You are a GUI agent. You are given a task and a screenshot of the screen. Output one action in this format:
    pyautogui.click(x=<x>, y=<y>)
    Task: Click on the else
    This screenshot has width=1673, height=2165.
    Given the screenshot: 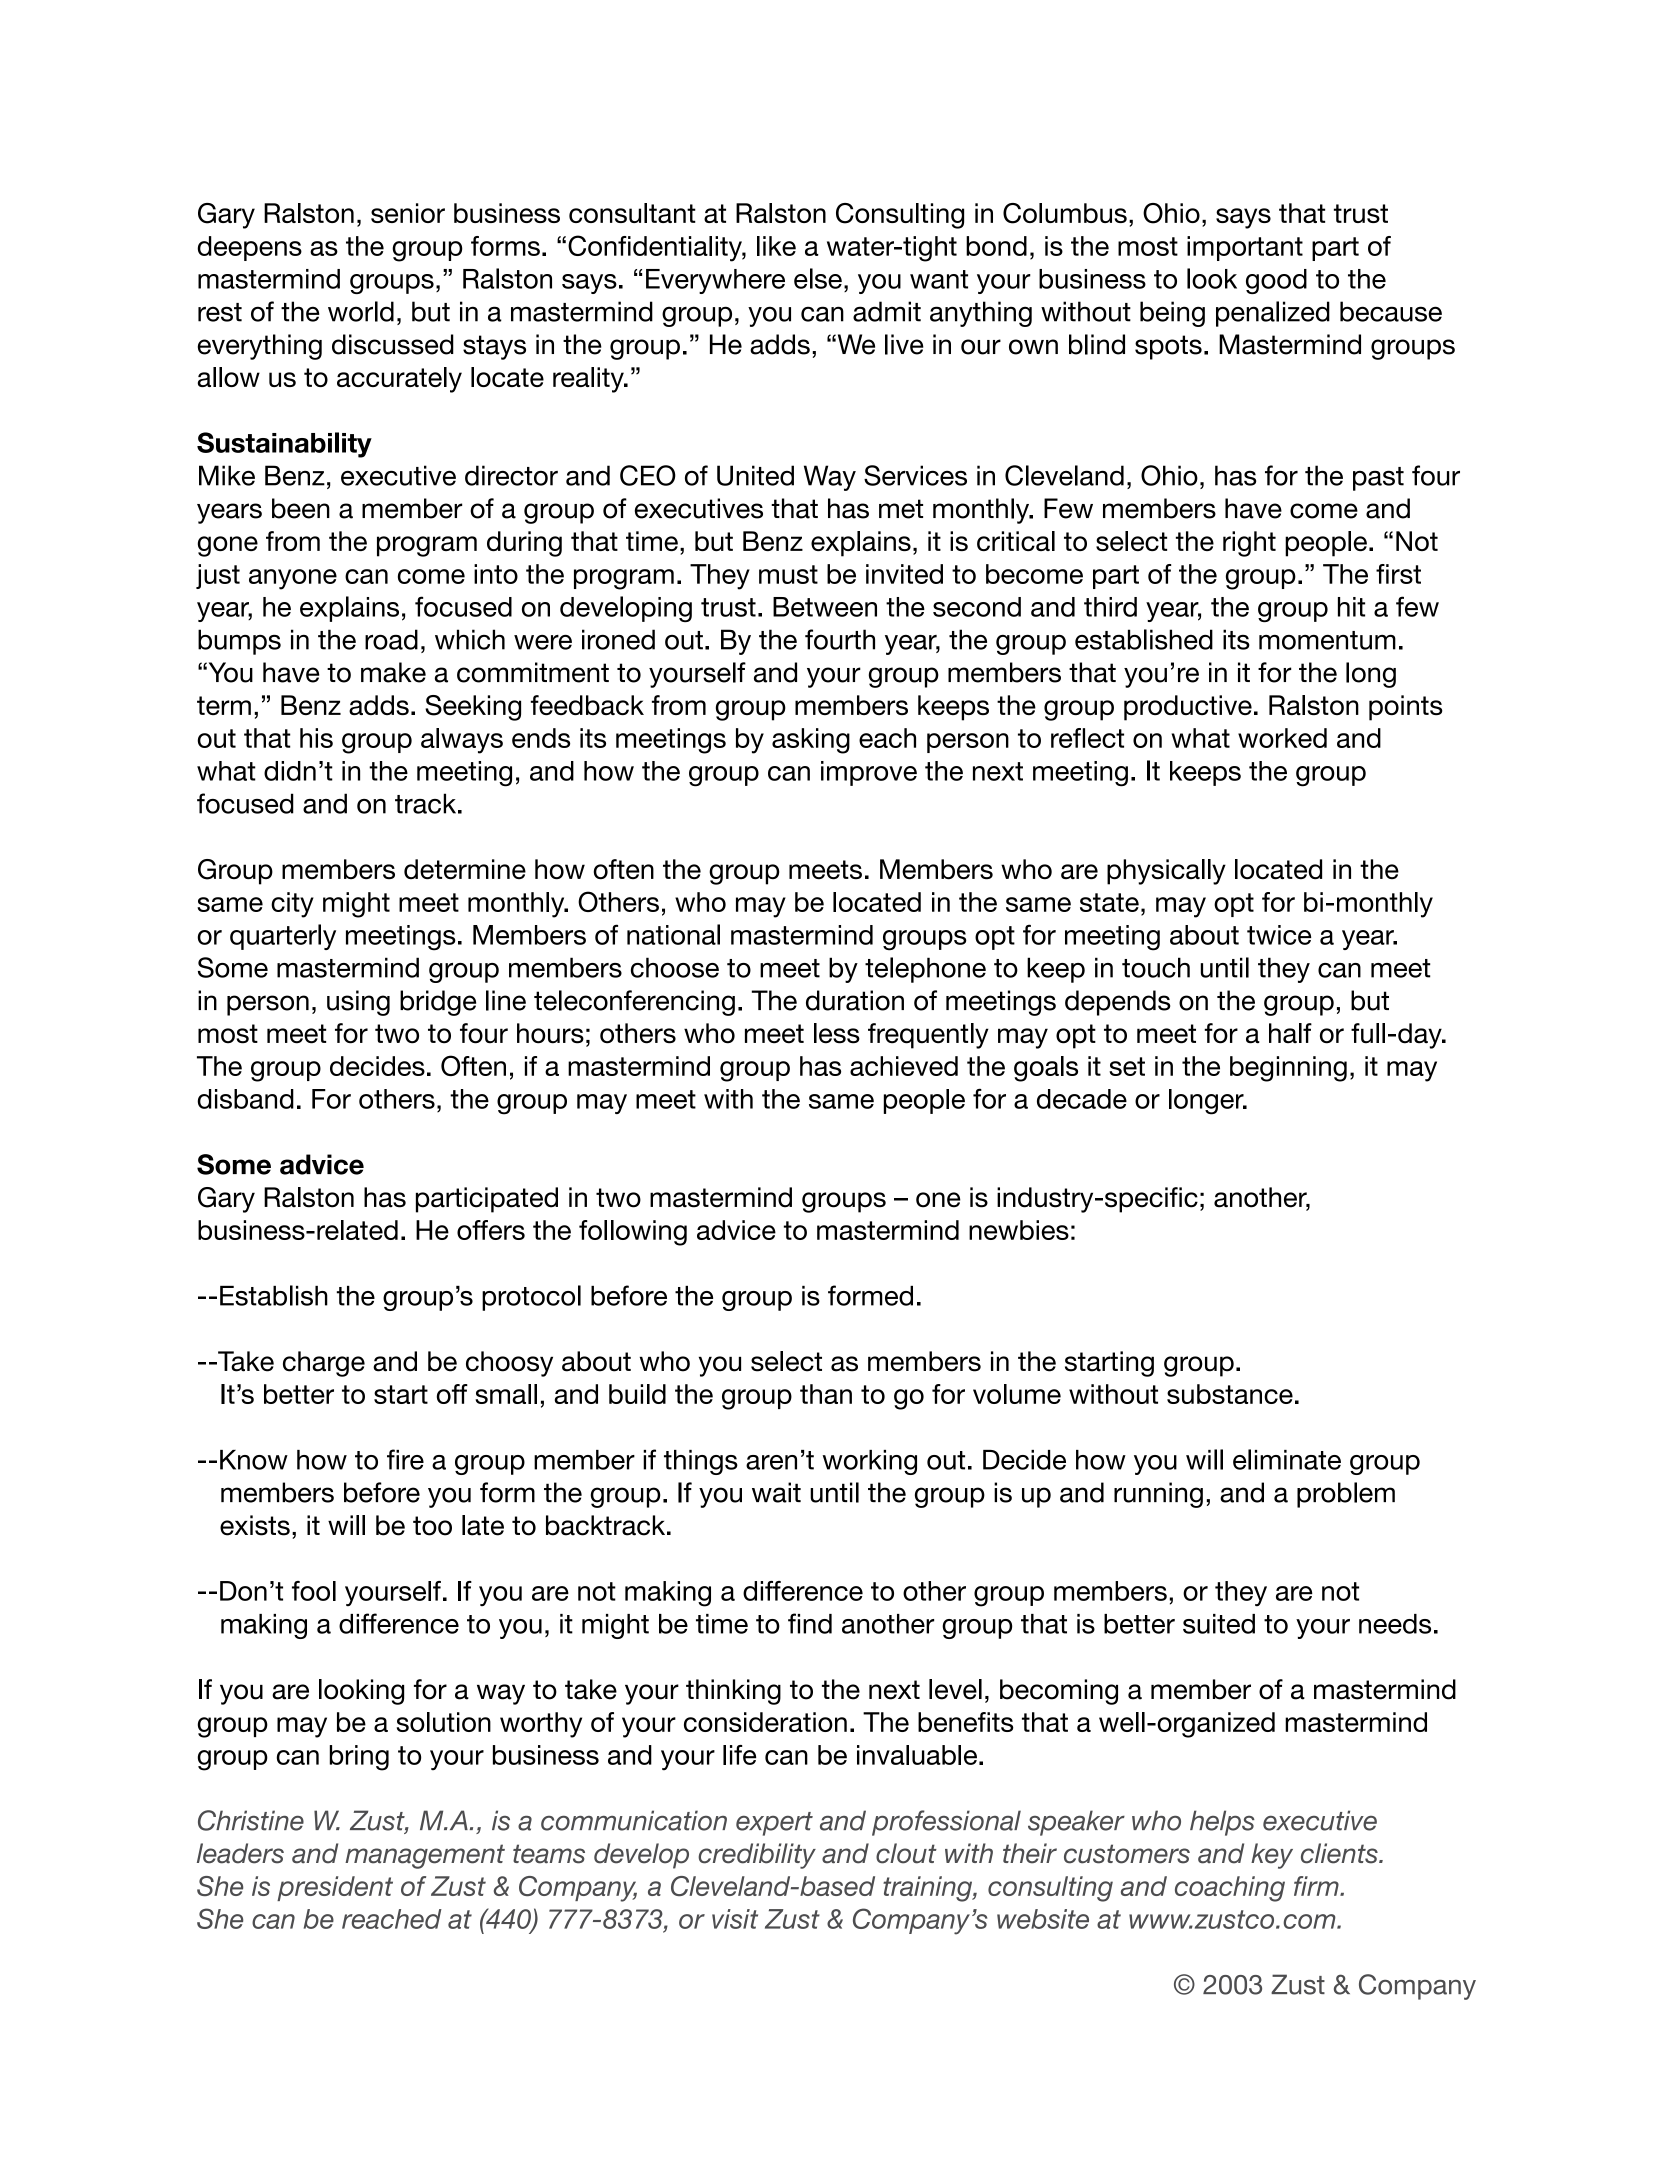 What is the action you would take?
    pyautogui.click(x=818, y=278)
